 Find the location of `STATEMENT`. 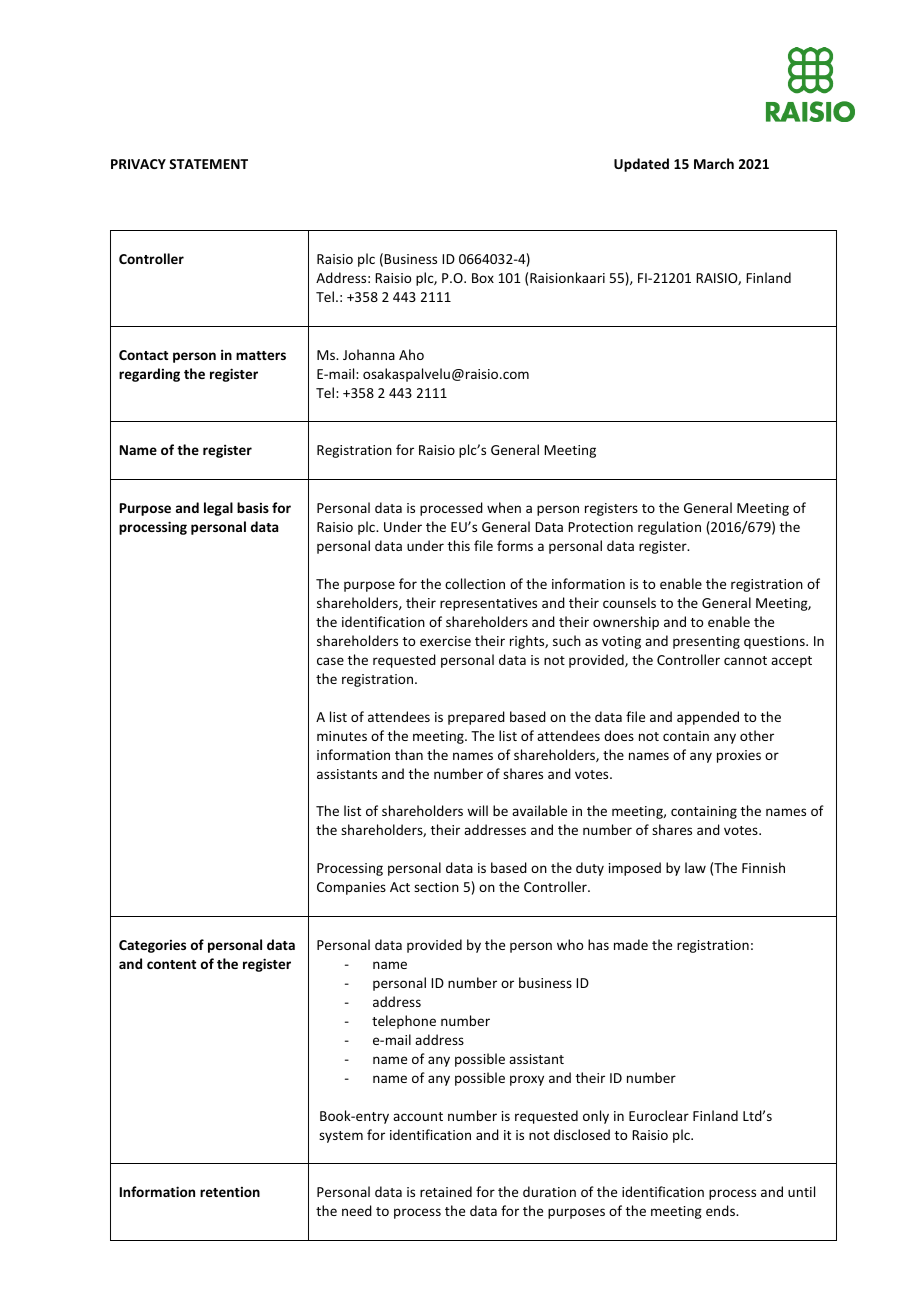

STATEMENT is located at coordinates (208, 164).
